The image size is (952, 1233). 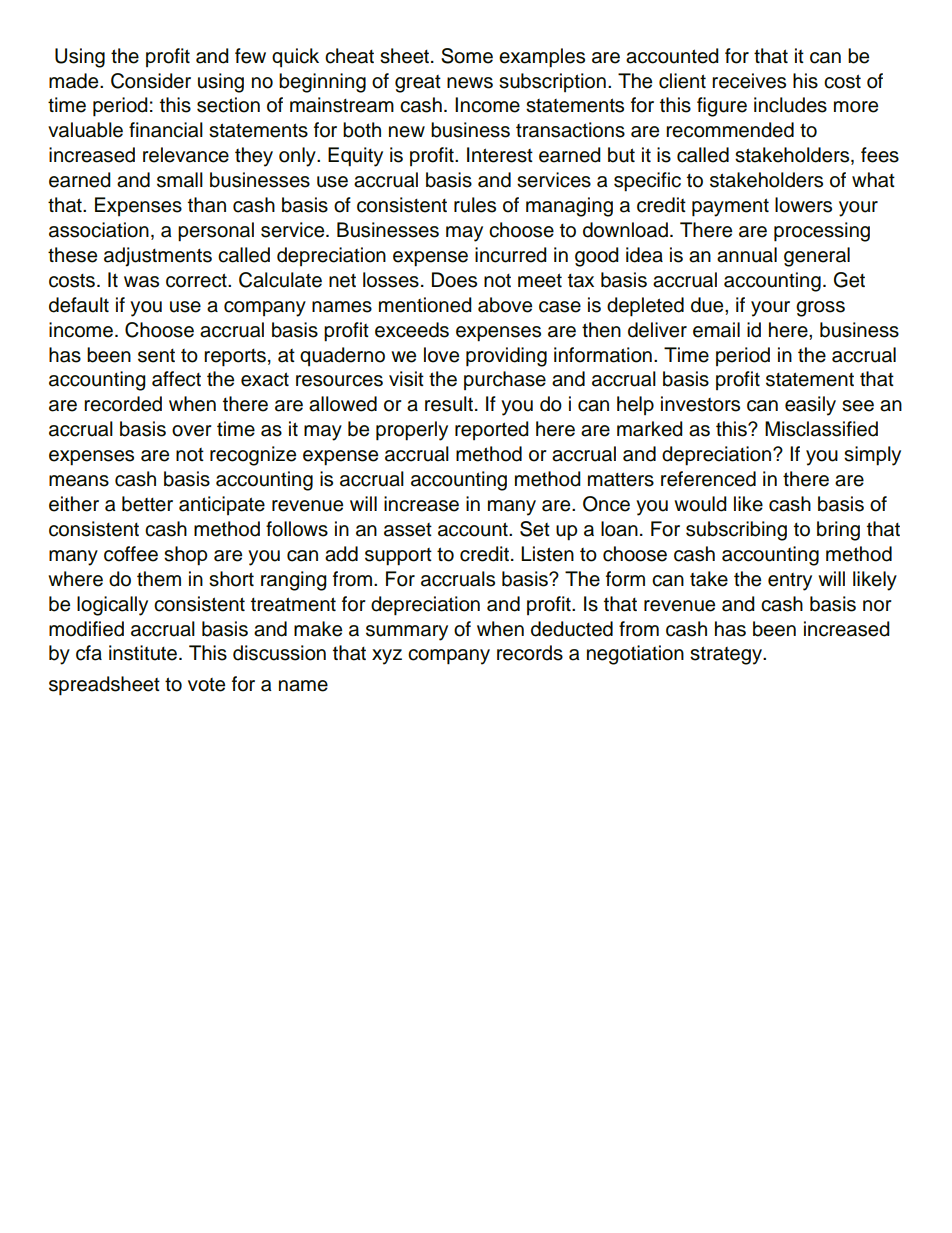 What do you see at coordinates (727, 655) in the screenshot?
I see `strategy` at bounding box center [727, 655].
